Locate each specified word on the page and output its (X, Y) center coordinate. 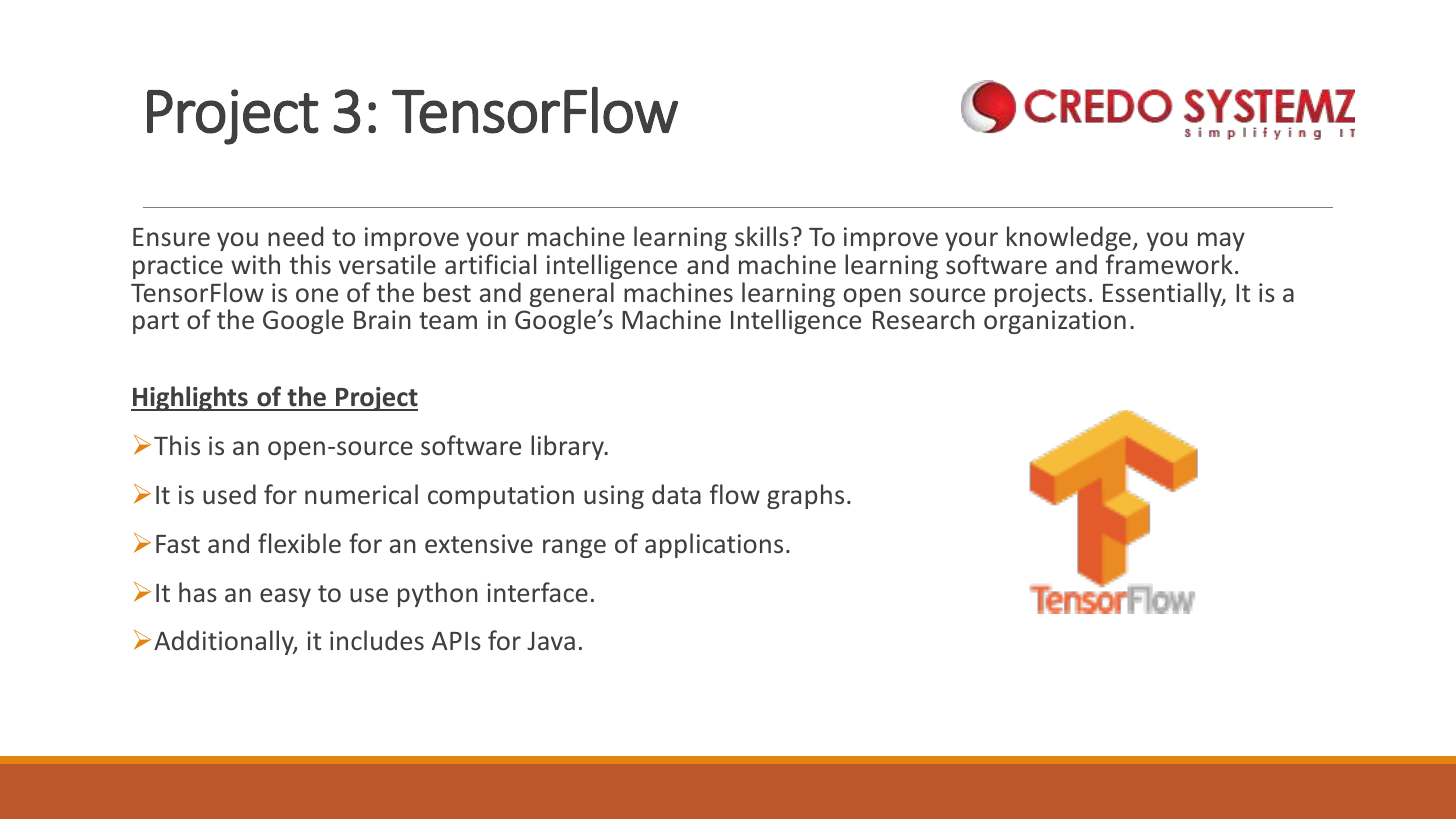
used (229, 494)
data (676, 494)
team (448, 320)
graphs (805, 496)
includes (377, 640)
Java (551, 641)
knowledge (1069, 238)
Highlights (190, 398)
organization (1055, 322)
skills (762, 236)
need (295, 236)
